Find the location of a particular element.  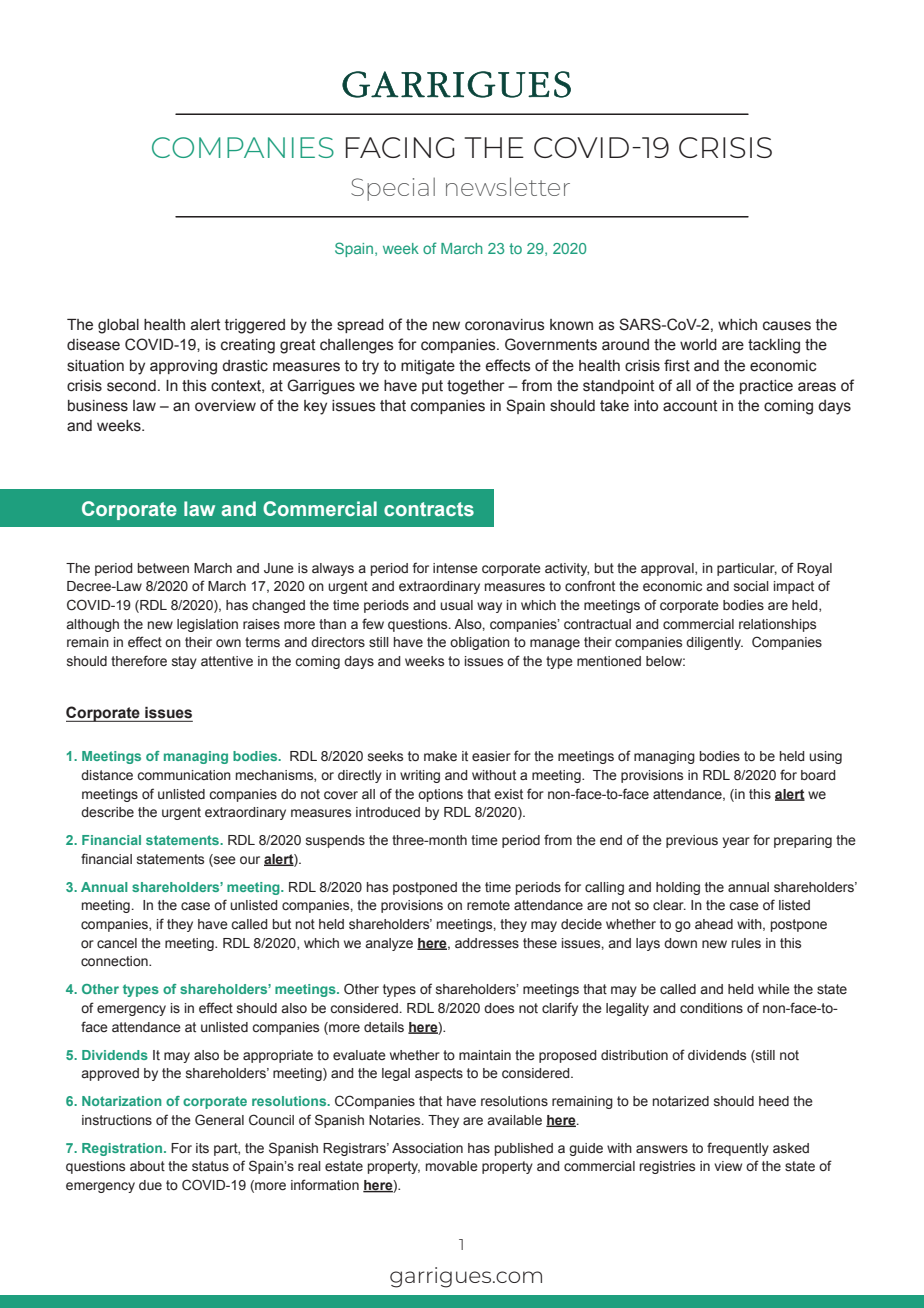

movable is located at coordinates (452, 1166).
